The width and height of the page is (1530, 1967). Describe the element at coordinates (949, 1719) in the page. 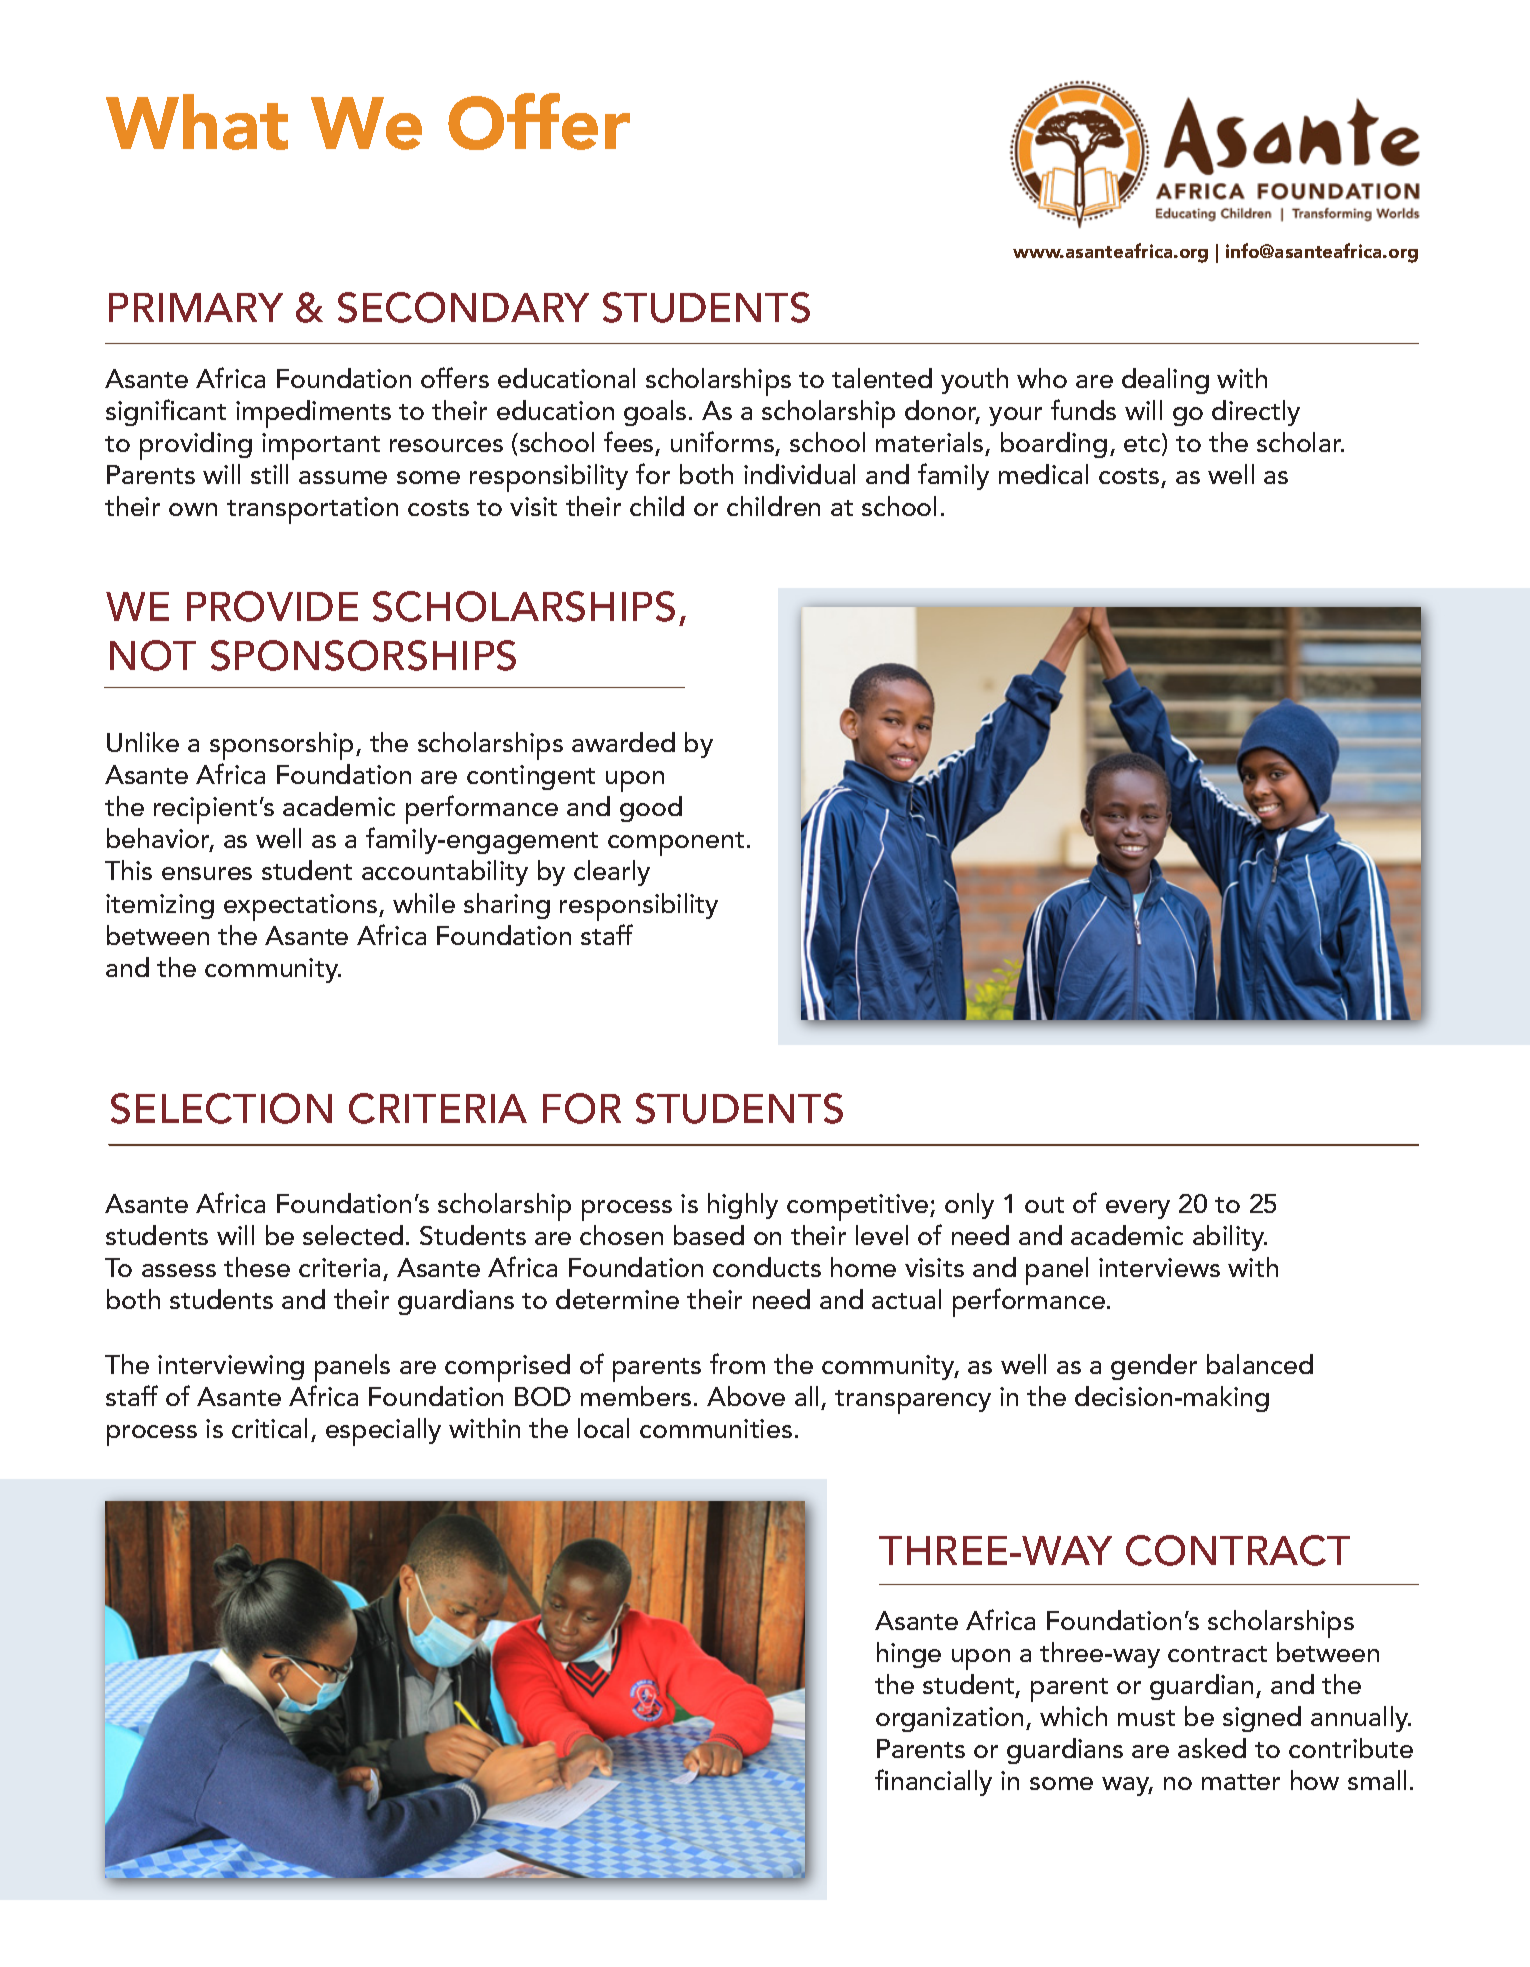

I see `organization` at that location.
